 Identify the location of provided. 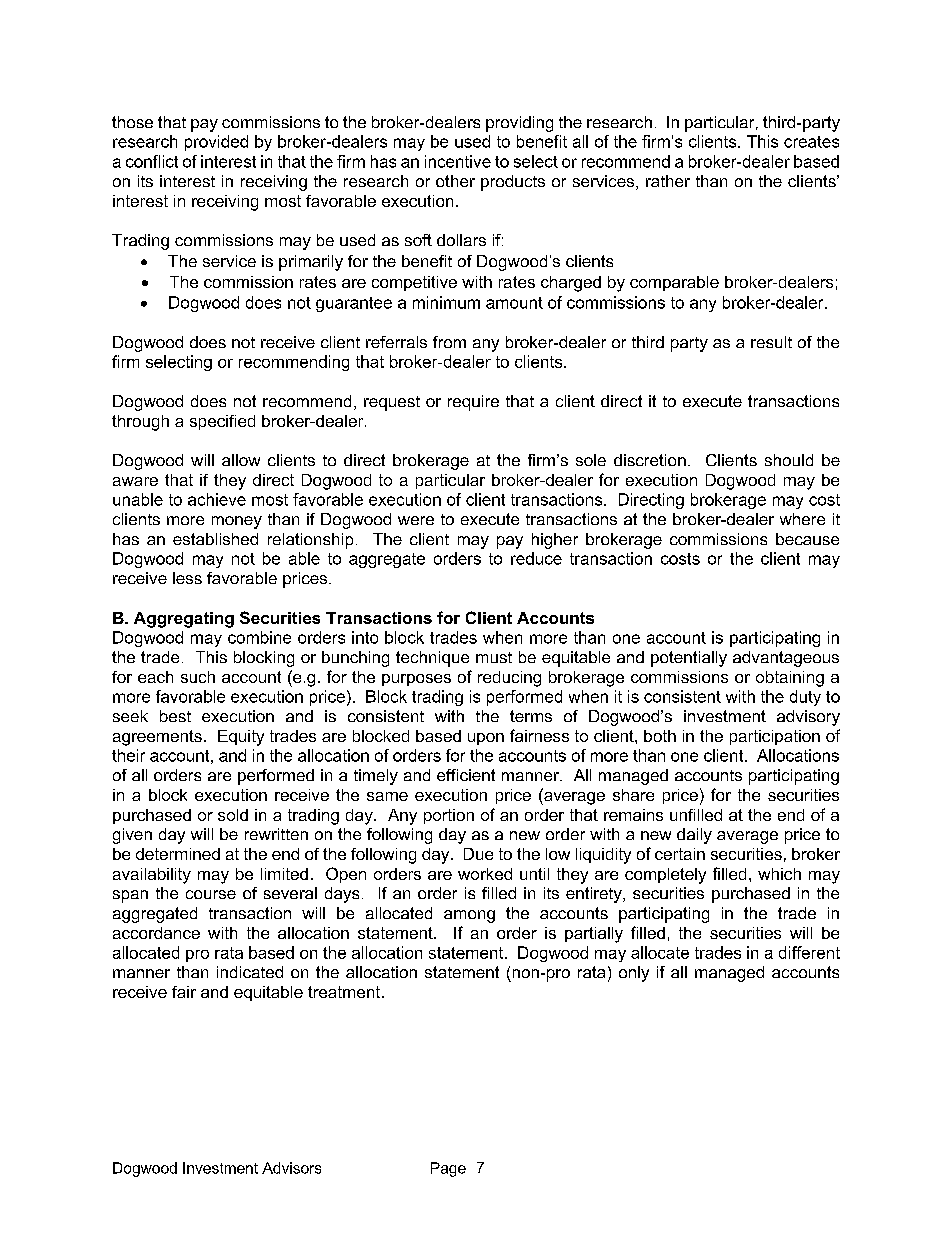
(216, 143).
